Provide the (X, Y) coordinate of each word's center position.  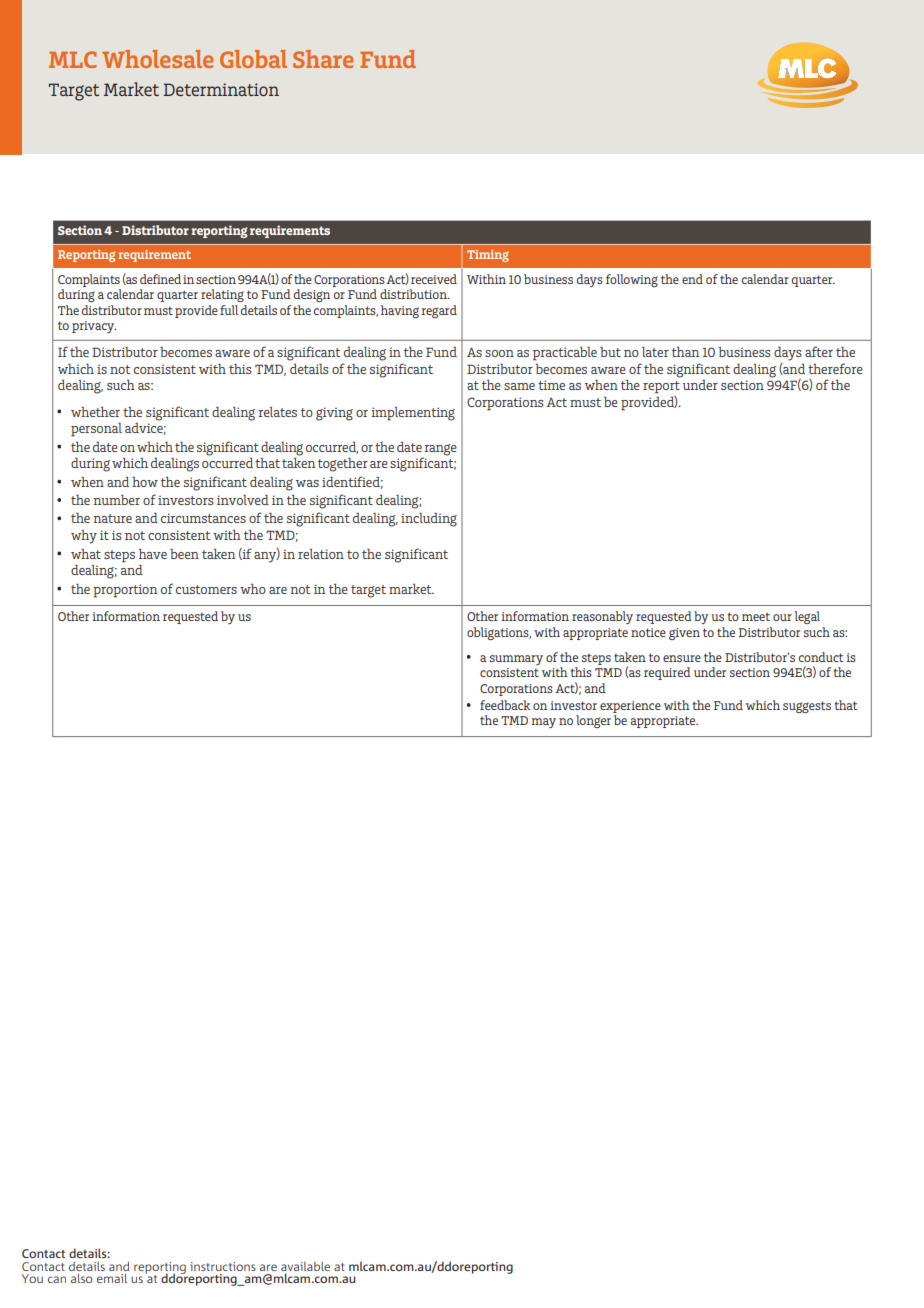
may (543, 723)
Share (323, 59)
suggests (807, 707)
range (441, 450)
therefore (835, 368)
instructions (223, 1266)
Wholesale (157, 59)
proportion (125, 591)
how (145, 482)
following (632, 280)
